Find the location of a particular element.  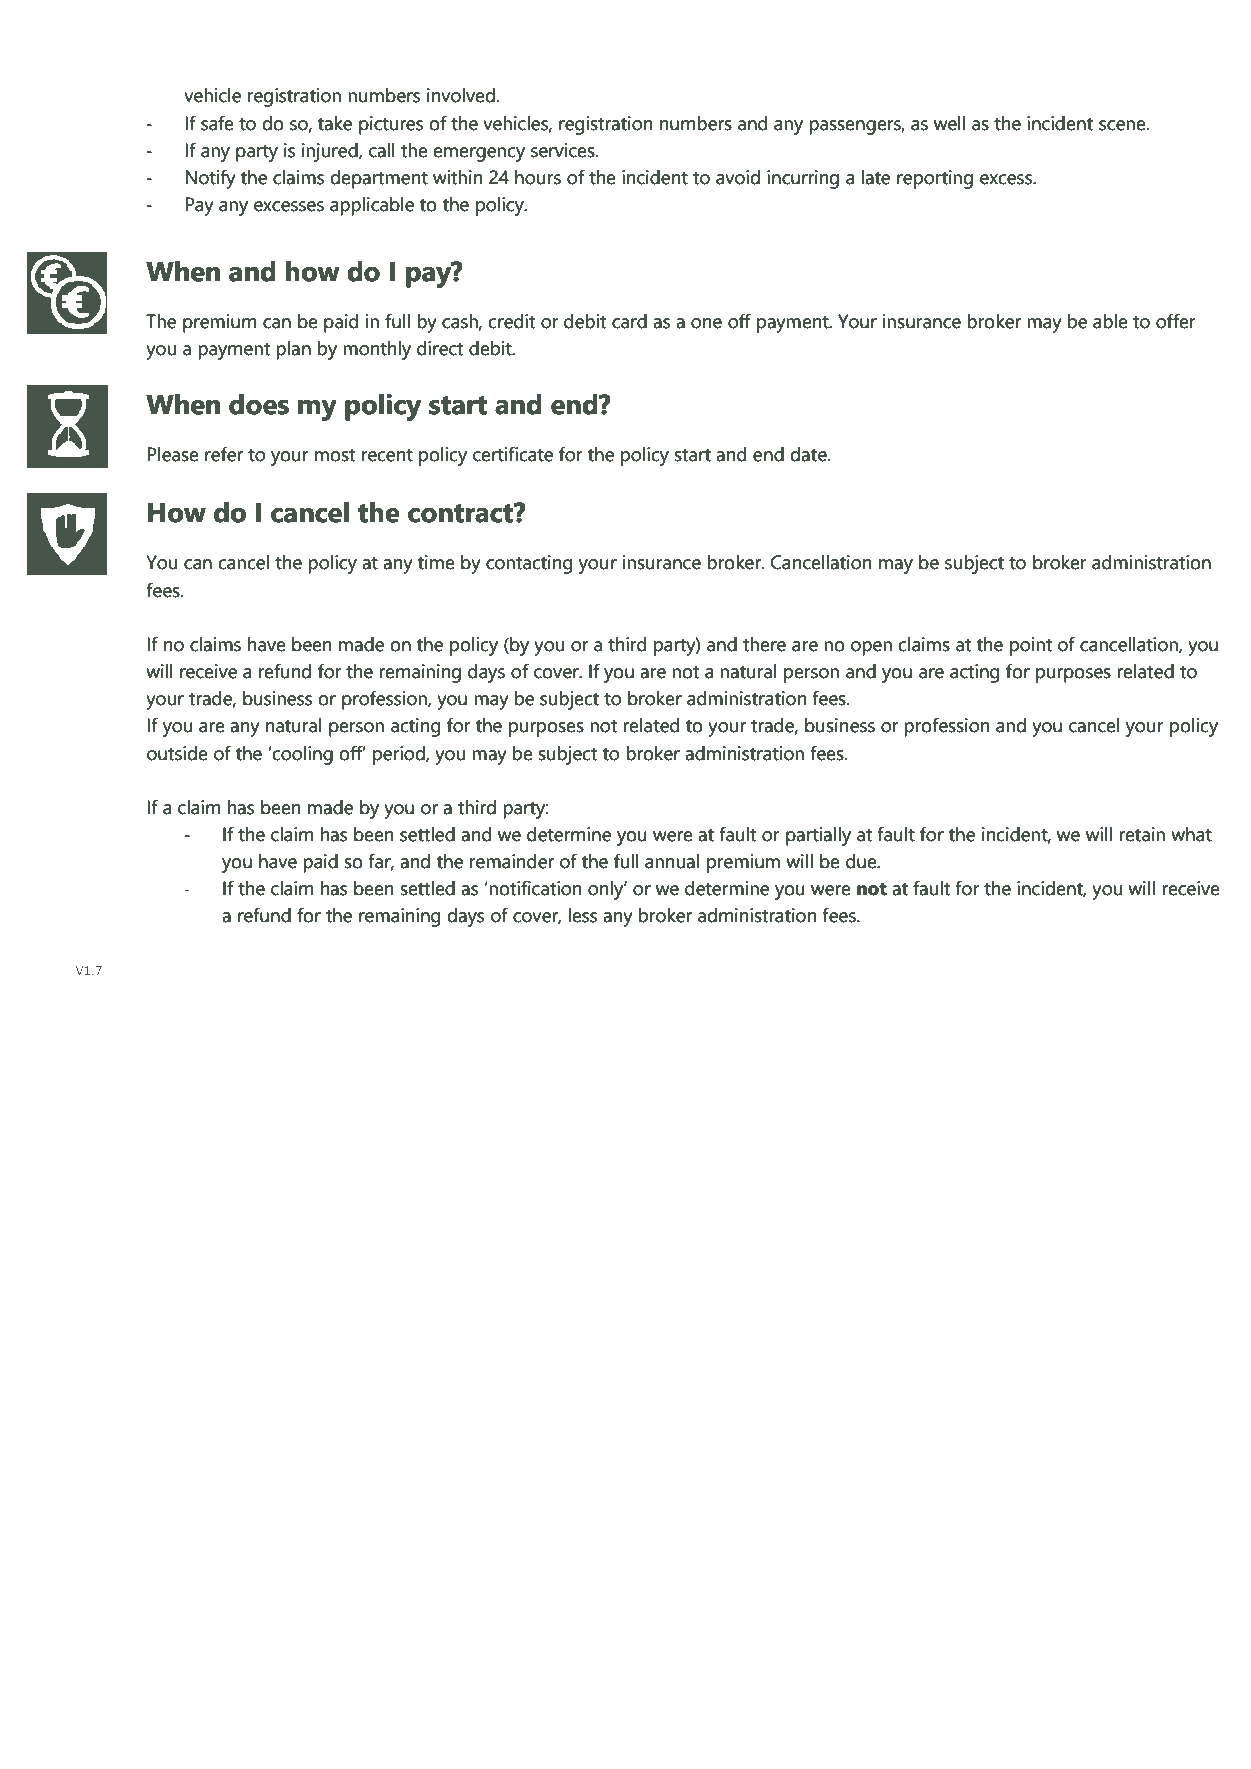

offer is located at coordinates (1176, 321).
